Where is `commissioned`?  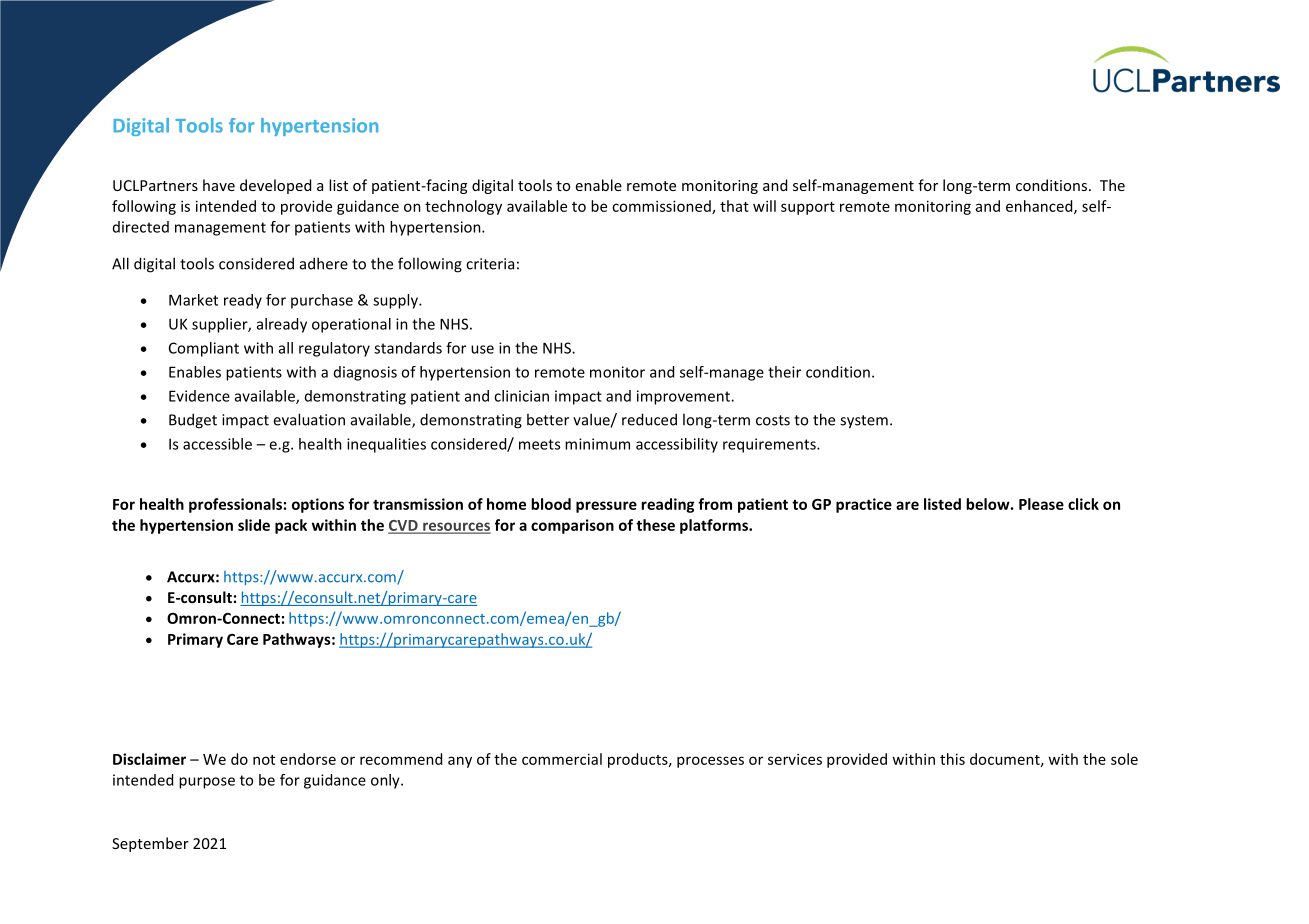
commissioned is located at coordinates (662, 207).
